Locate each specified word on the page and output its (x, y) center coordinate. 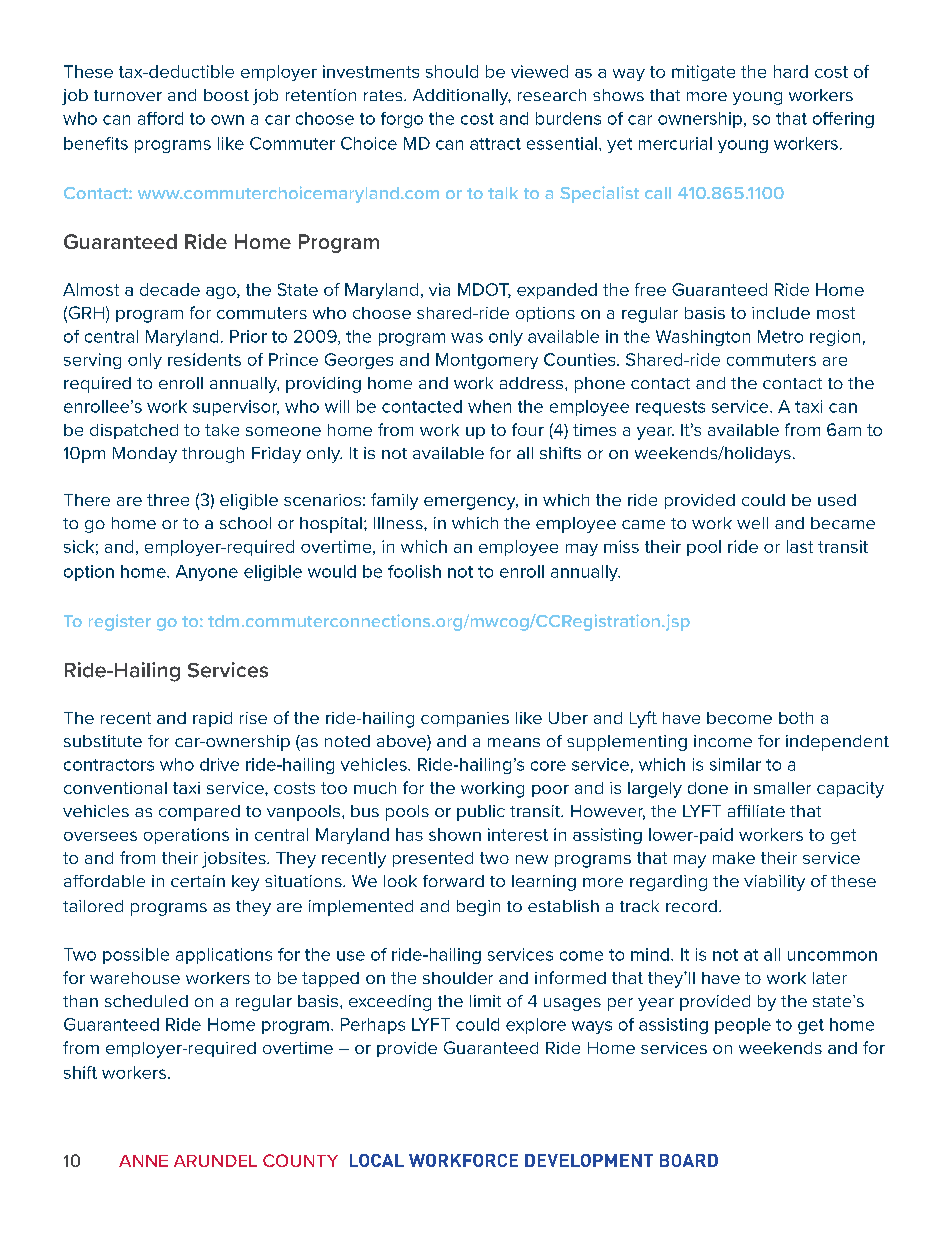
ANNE (143, 1161)
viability (774, 883)
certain (198, 881)
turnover (128, 95)
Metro (780, 336)
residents (204, 359)
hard (791, 71)
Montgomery (487, 361)
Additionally (462, 97)
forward (453, 881)
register (120, 622)
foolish (414, 571)
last (800, 546)
